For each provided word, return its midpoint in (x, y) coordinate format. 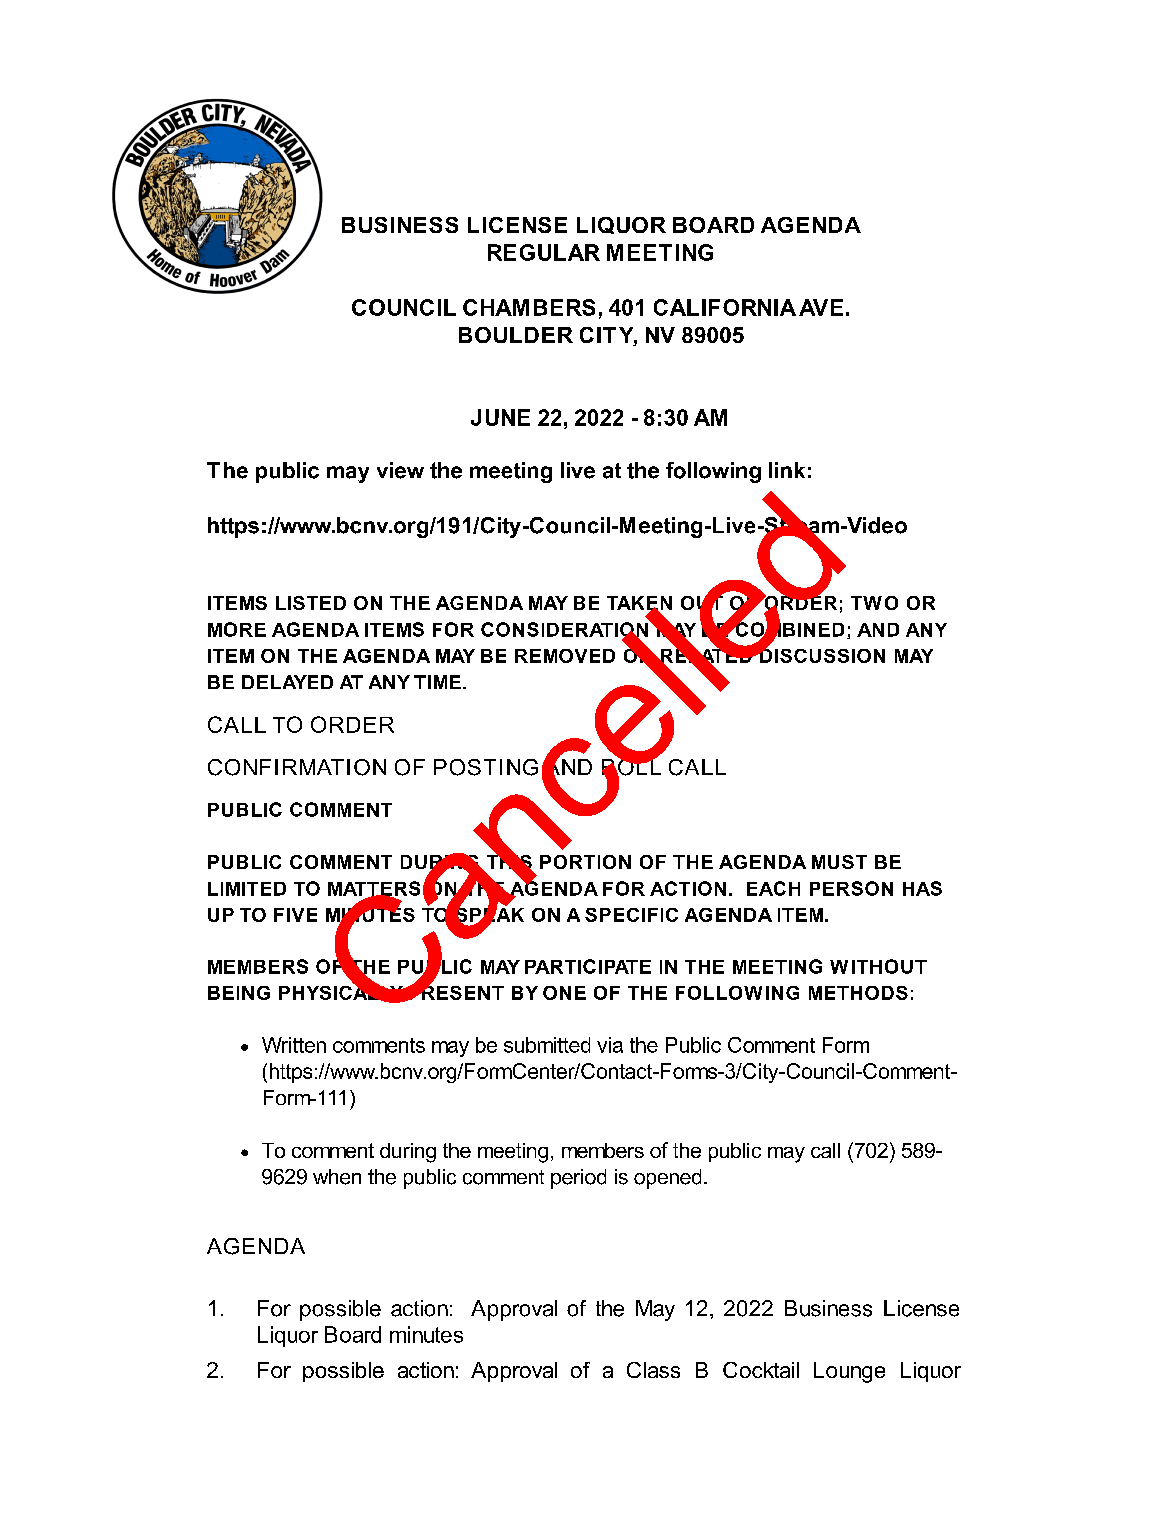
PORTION (585, 862)
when (337, 1177)
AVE (821, 307)
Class (653, 1370)
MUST (839, 862)
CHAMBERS (529, 307)
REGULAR (544, 252)
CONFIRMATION (297, 767)
